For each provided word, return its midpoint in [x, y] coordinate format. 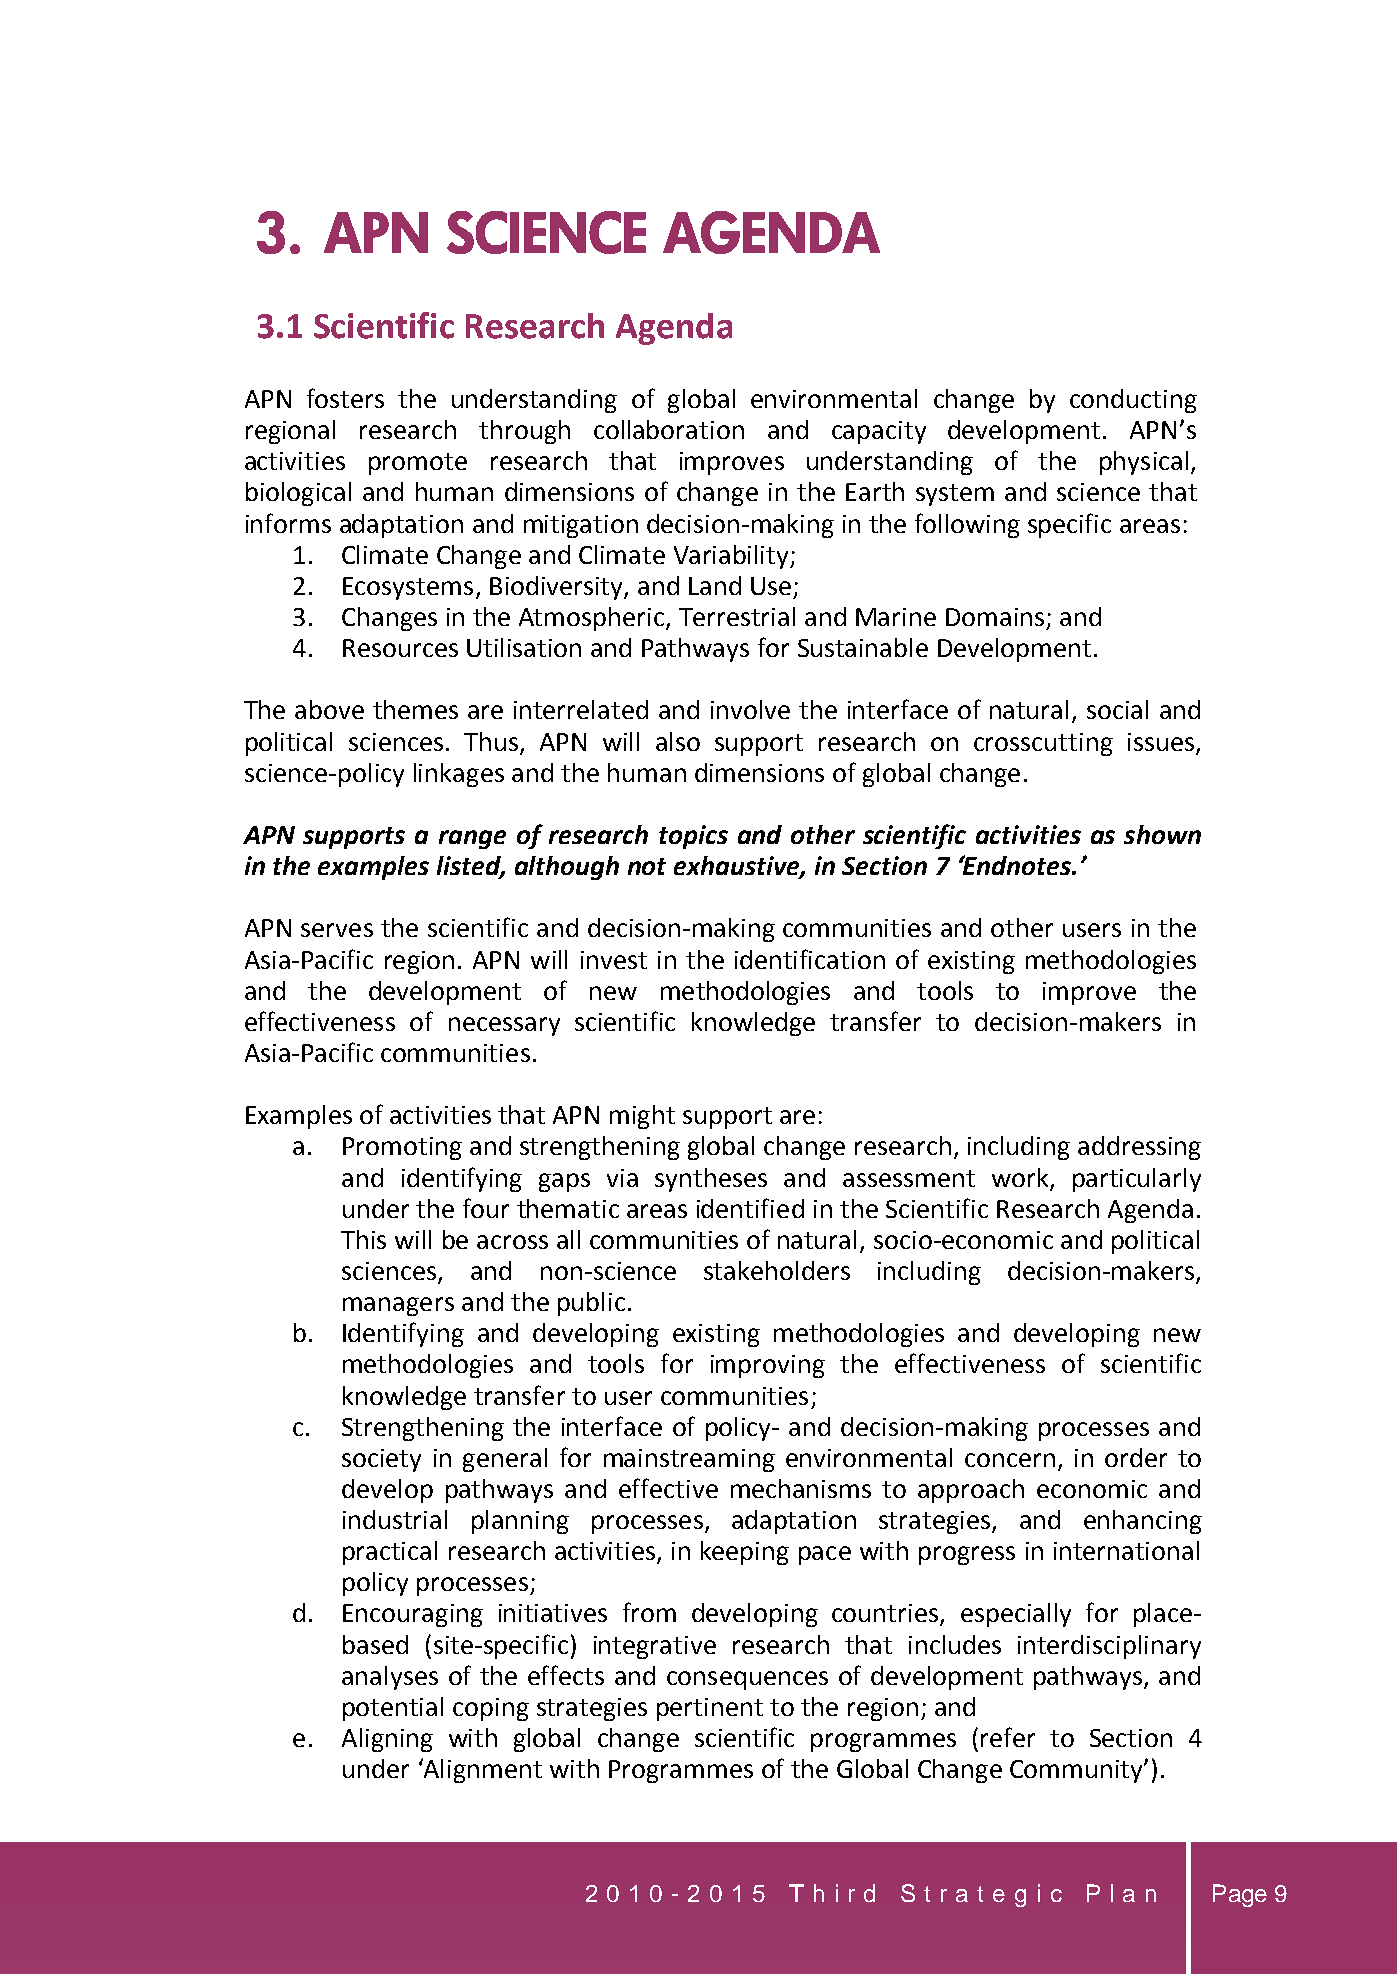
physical [1144, 463]
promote [418, 464]
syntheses [711, 1180]
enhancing [1143, 1522]
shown [1162, 834]
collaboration [669, 429]
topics [693, 837]
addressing [1139, 1148]
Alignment [482, 1770]
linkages [459, 775]
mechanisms [801, 1488]
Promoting [402, 1148]
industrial [395, 1519]
